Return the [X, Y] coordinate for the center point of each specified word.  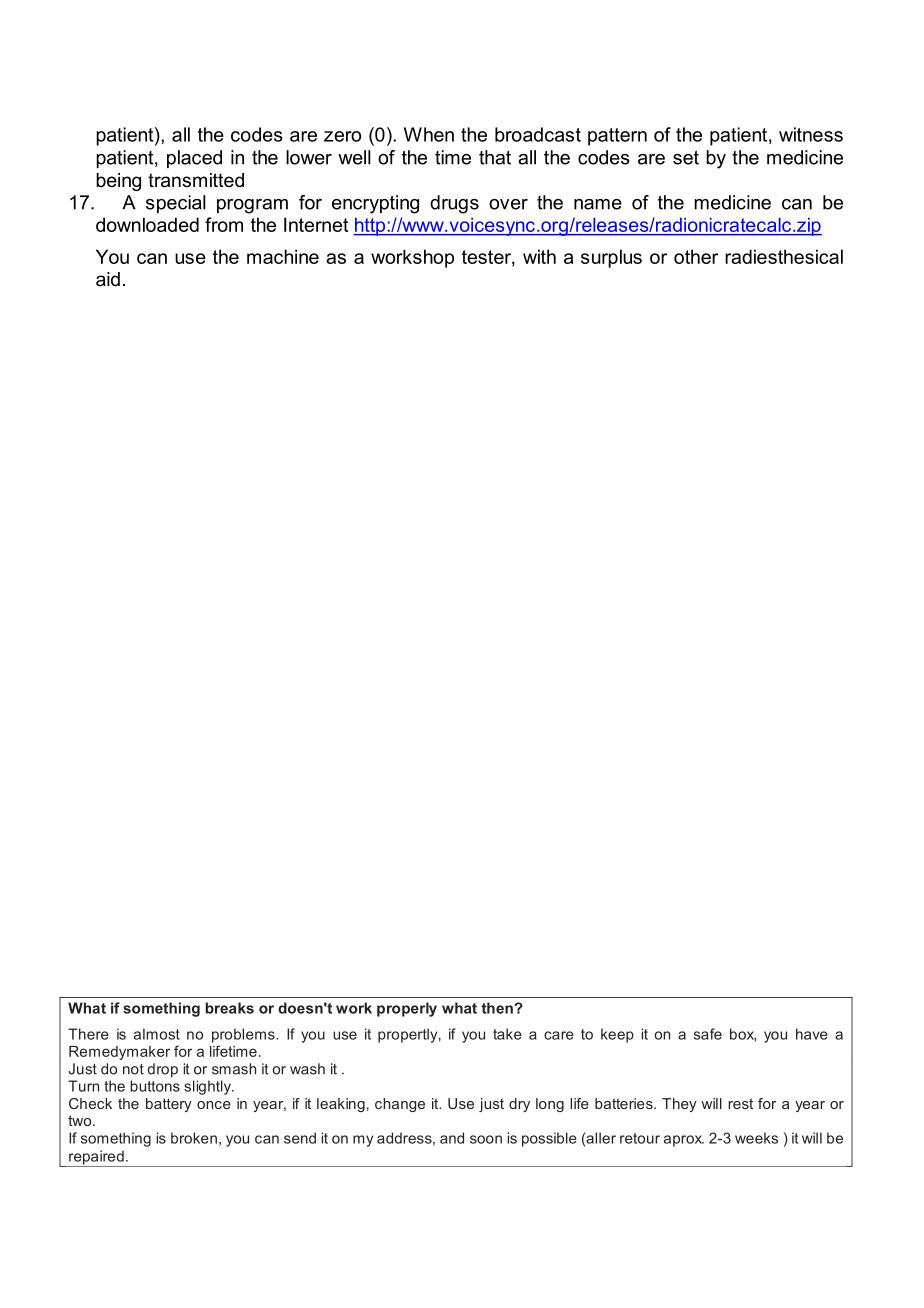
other [696, 256]
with [539, 256]
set [686, 158]
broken [194, 1138]
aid [108, 279]
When [429, 134]
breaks [229, 1008]
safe [708, 1034]
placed [194, 159]
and [452, 1138]
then [498, 1008]
